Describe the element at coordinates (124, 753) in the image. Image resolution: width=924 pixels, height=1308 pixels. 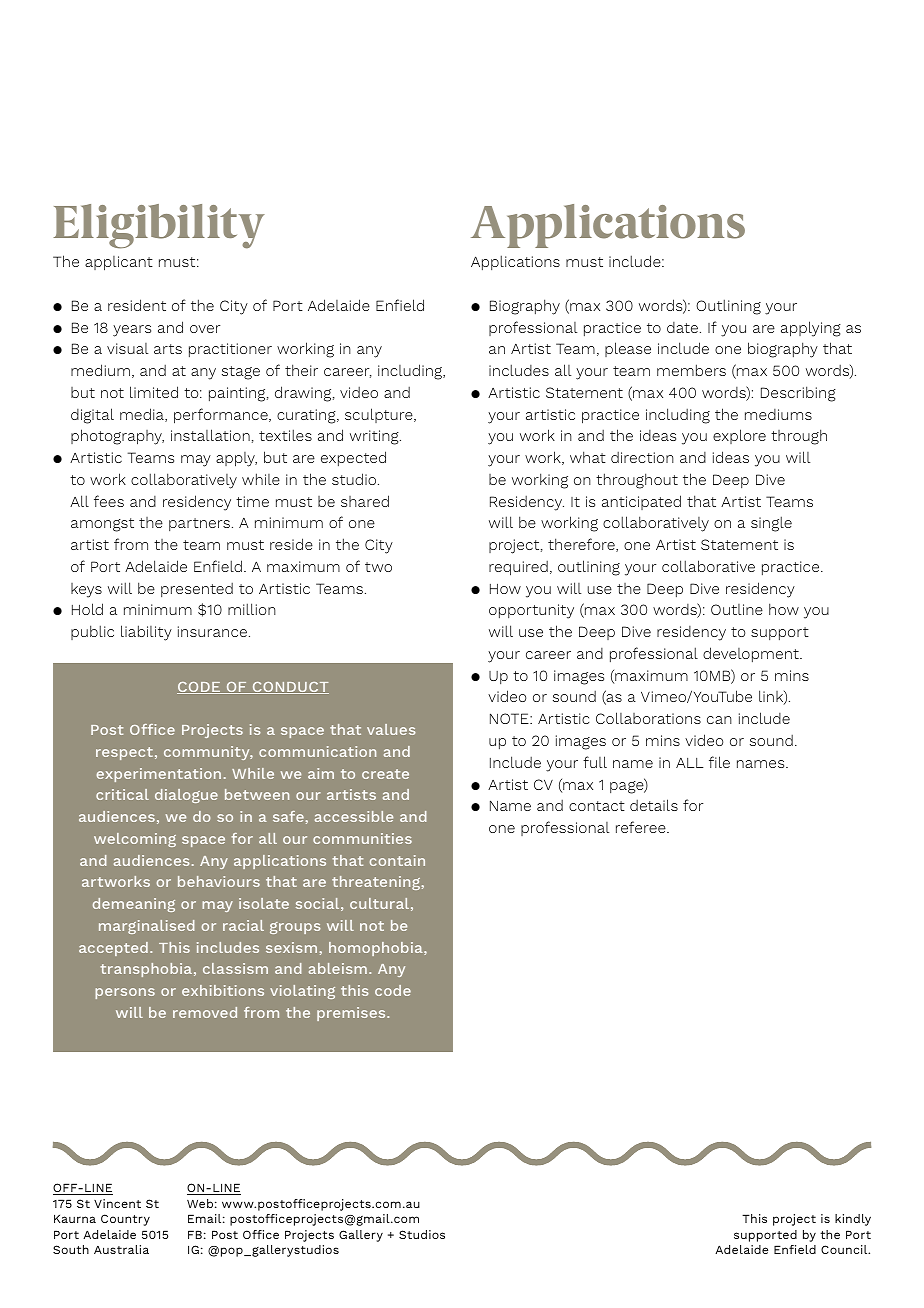
I see `respect` at that location.
